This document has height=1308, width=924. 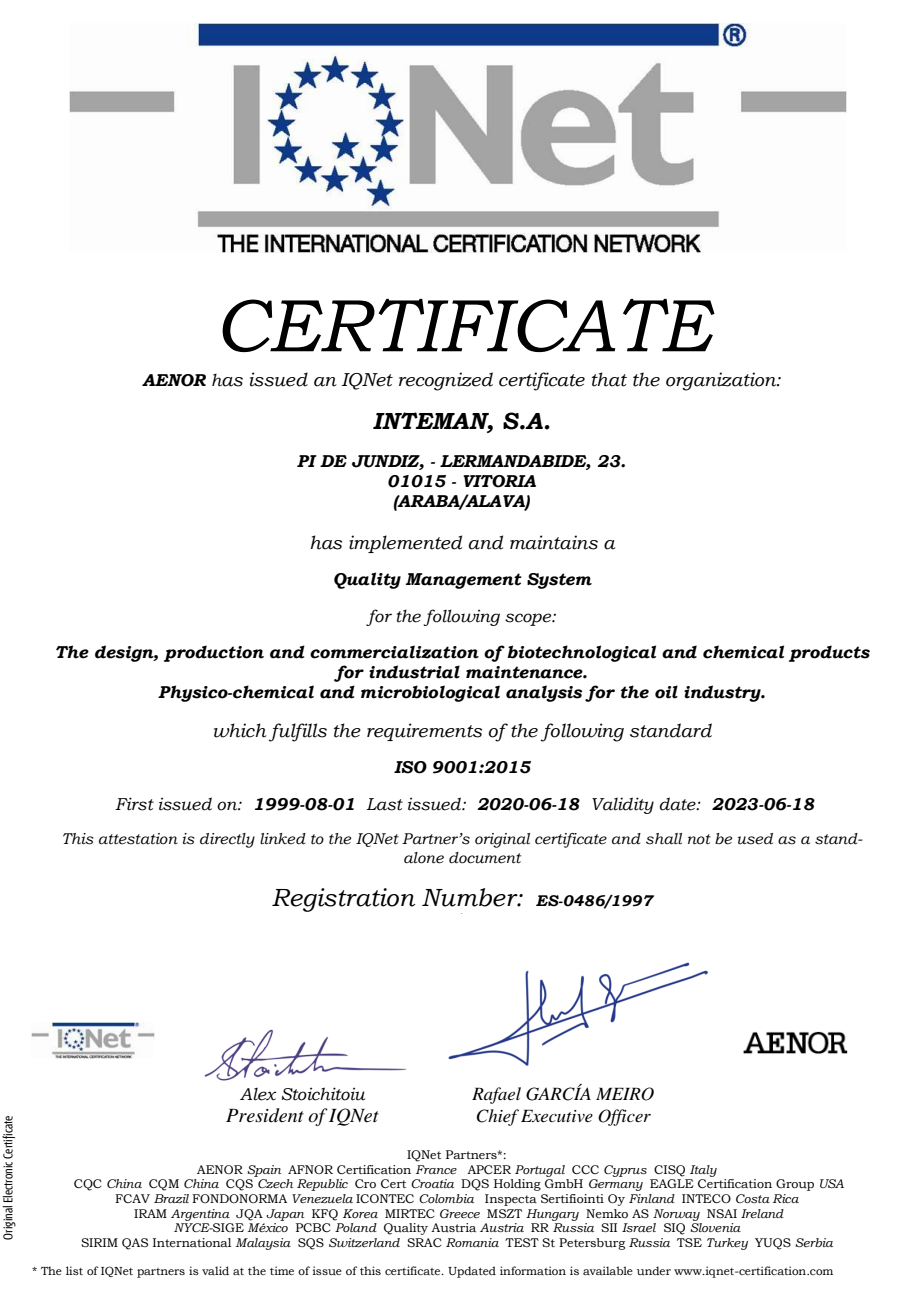 What do you see at coordinates (554, 542) in the document?
I see `maintains` at bounding box center [554, 542].
